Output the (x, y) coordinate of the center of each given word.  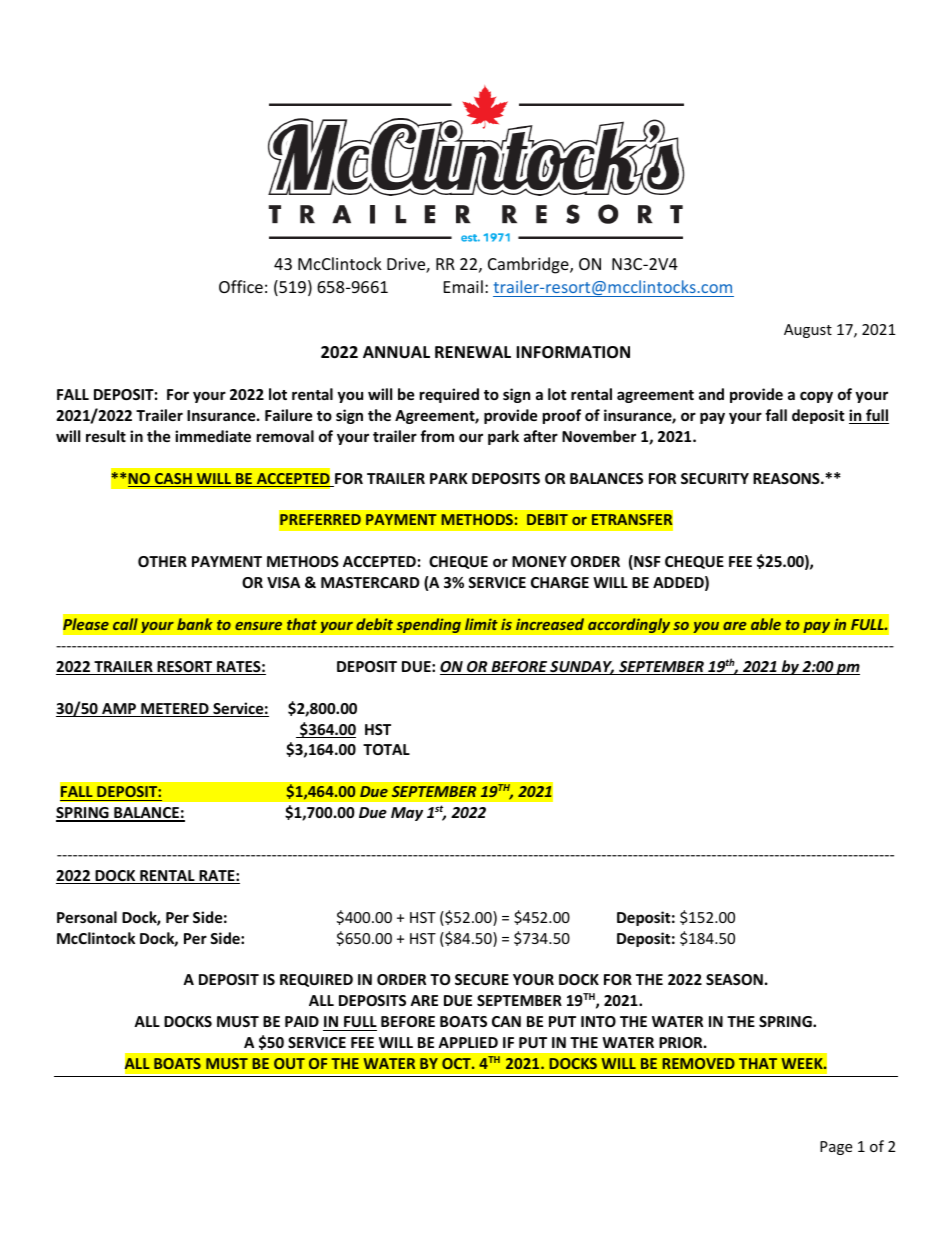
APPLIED (468, 1042)
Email (463, 286)
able (766, 624)
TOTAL (386, 749)
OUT (289, 1063)
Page (836, 1148)
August (808, 331)
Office (241, 286)
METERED (175, 710)
